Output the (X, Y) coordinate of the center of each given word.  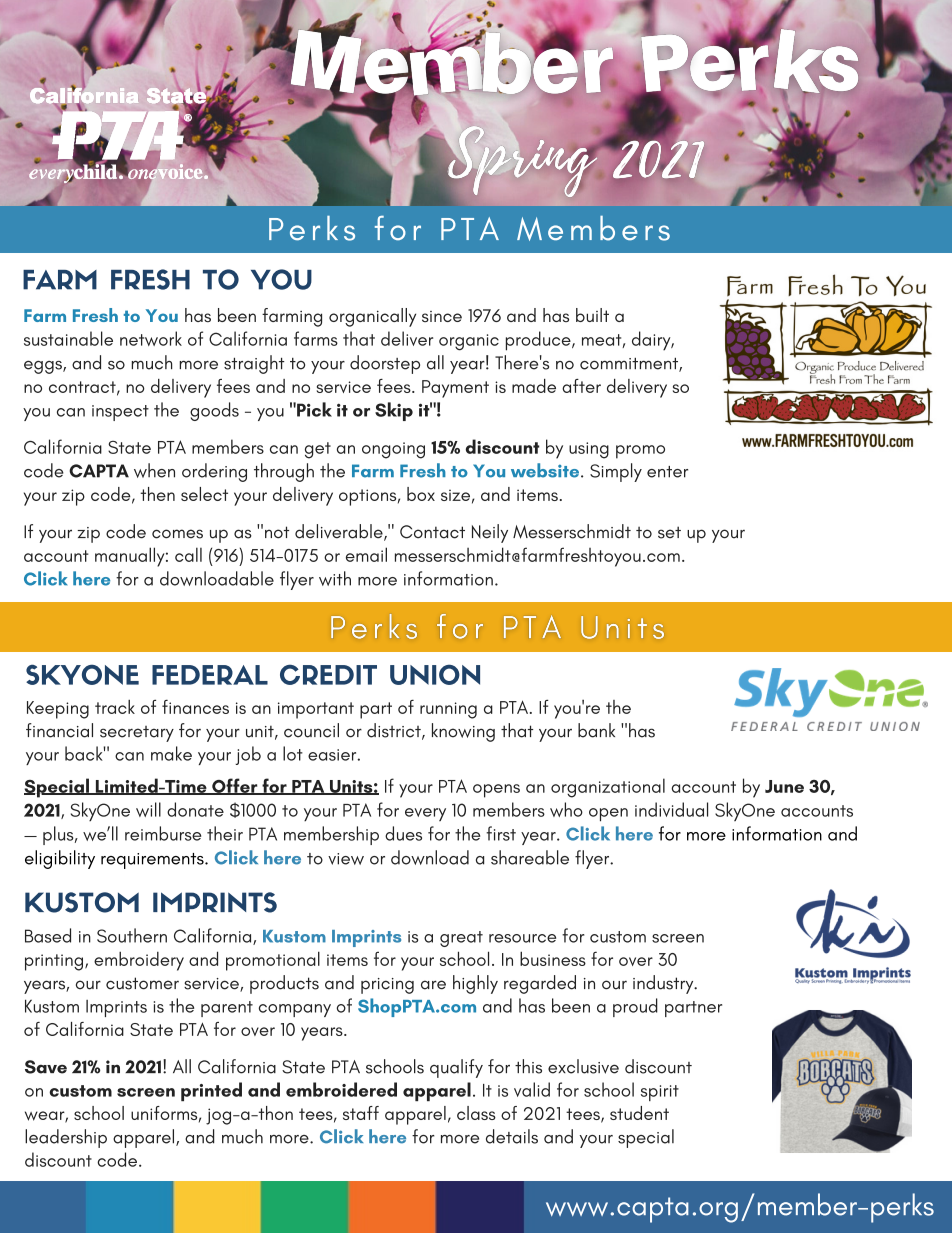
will (148, 809)
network (151, 338)
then (157, 494)
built (592, 315)
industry (664, 984)
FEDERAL (210, 675)
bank (596, 730)
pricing (387, 986)
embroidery (139, 961)
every (425, 814)
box (421, 494)
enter (667, 472)
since (442, 316)
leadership (66, 1138)
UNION (435, 674)
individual (671, 809)
